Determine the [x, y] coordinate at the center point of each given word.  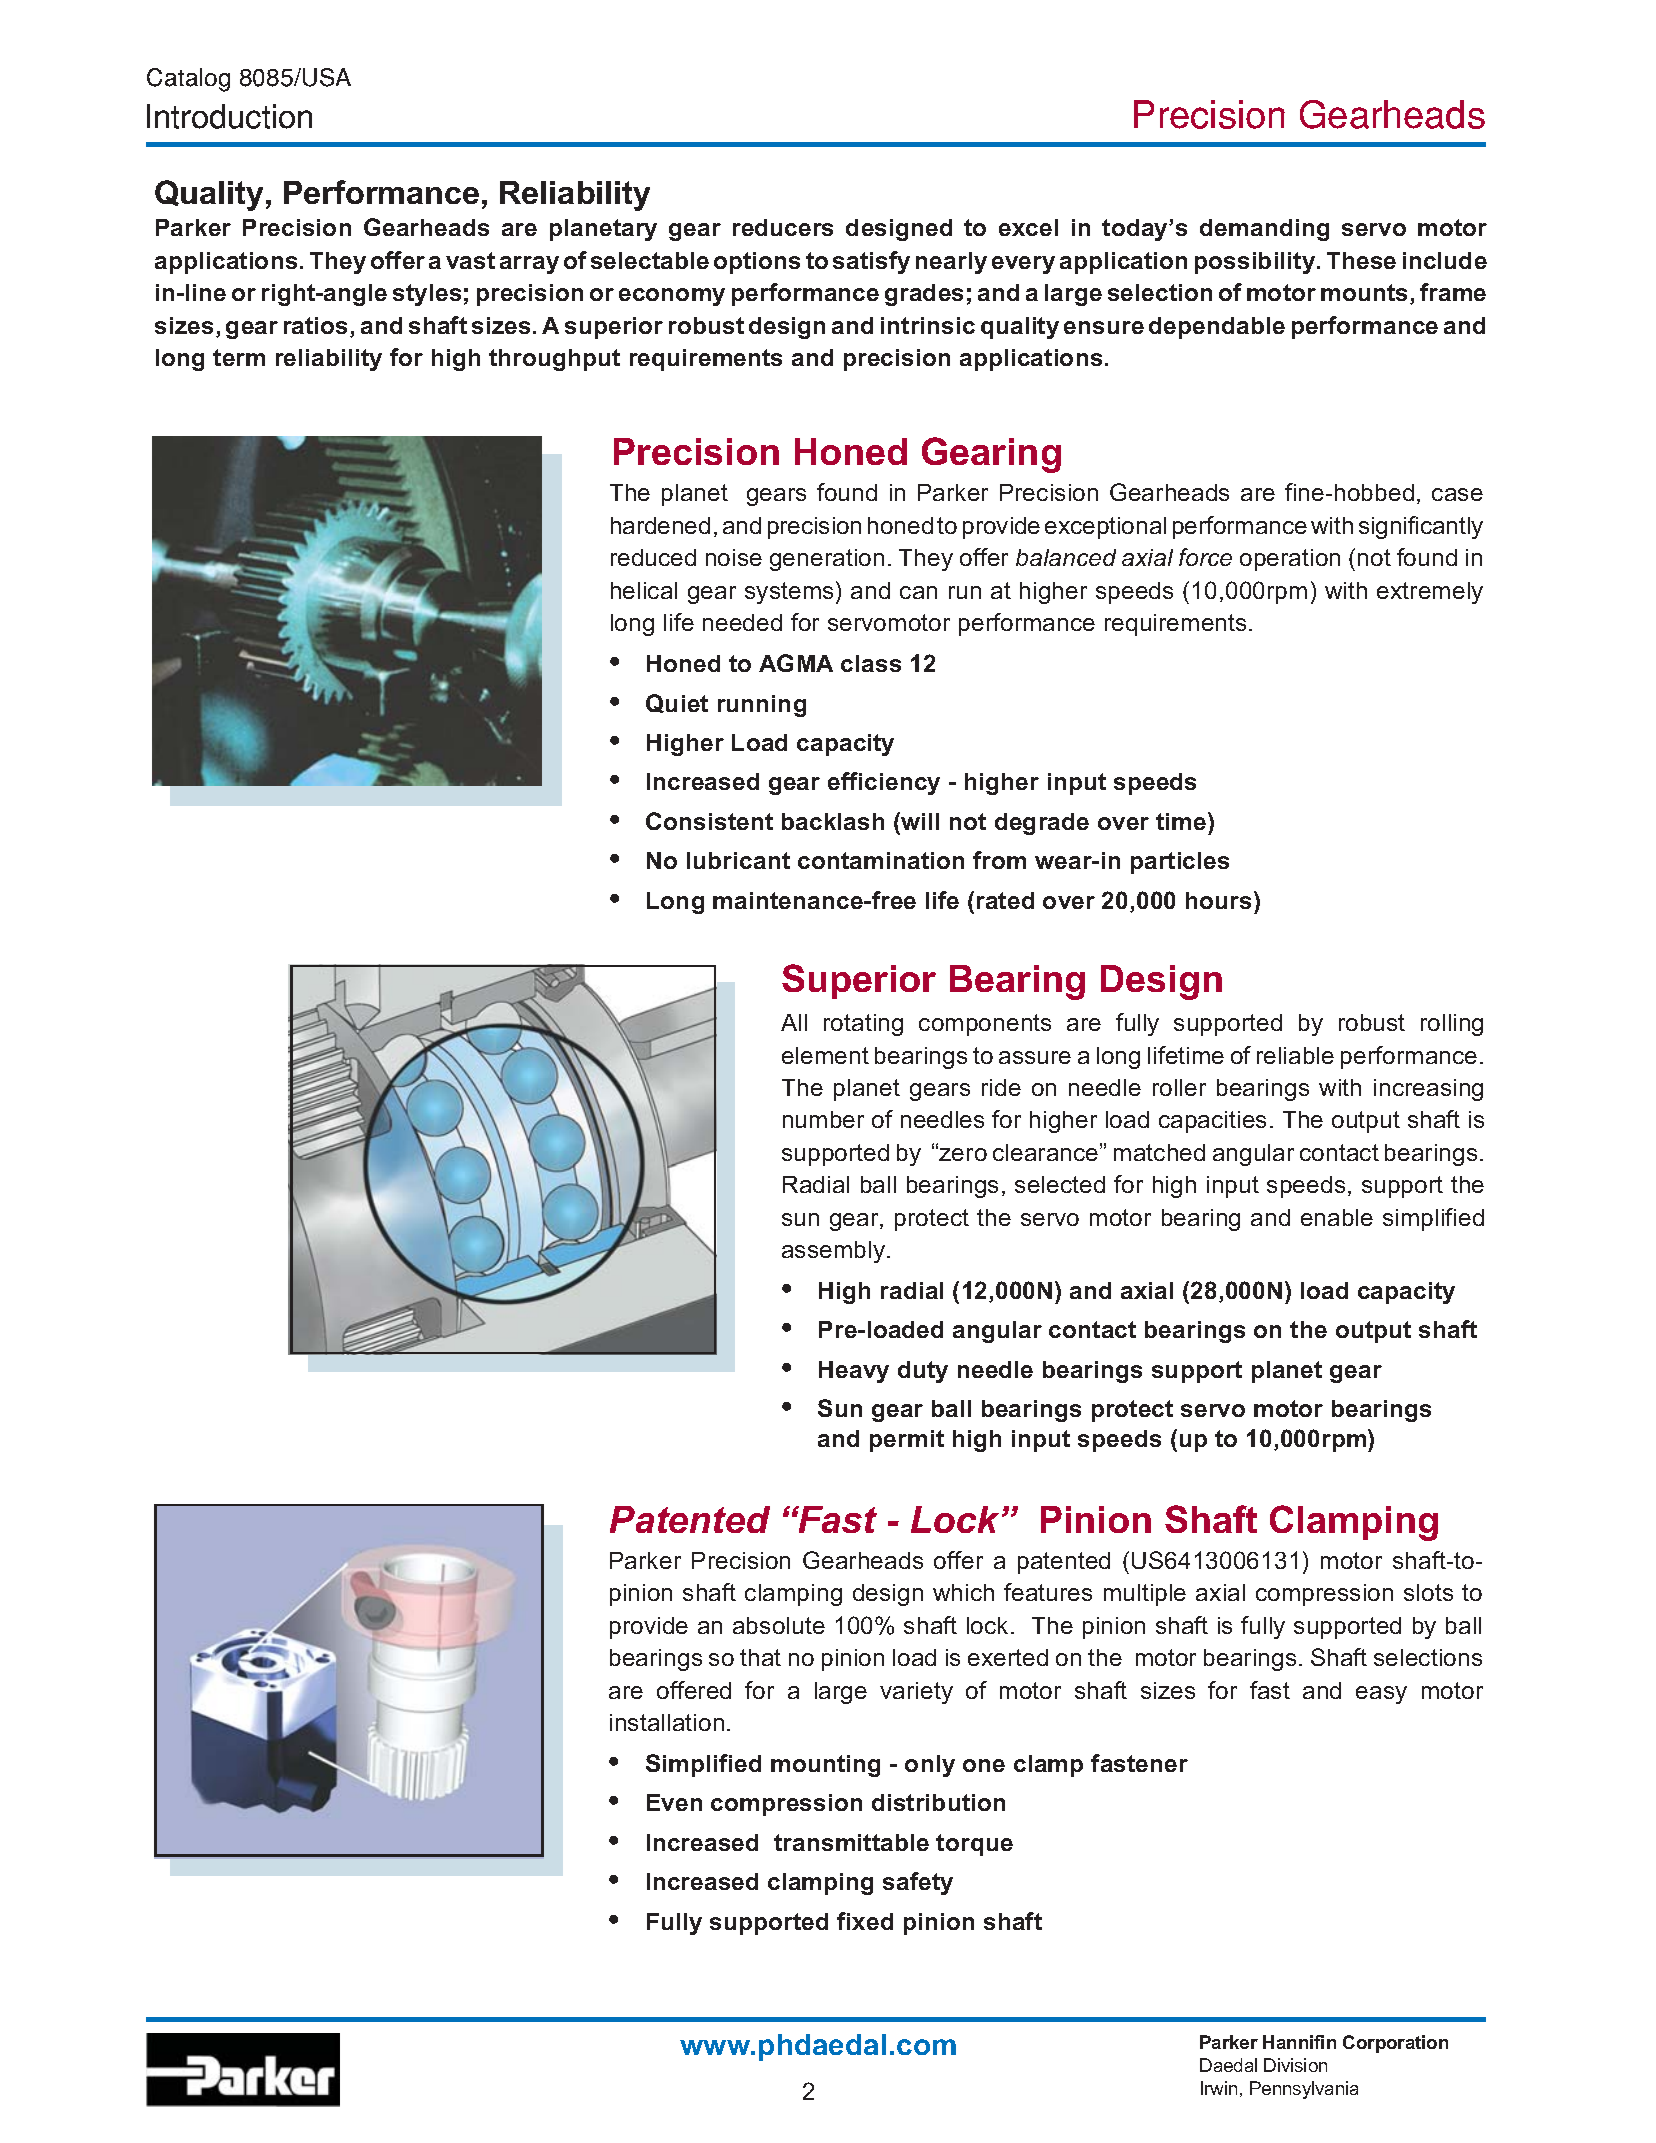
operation [1290, 560]
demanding [1264, 230]
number [823, 1119]
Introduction [229, 116]
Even [674, 1802]
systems [789, 593]
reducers [783, 227]
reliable [1295, 1055]
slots [1428, 1592]
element [825, 1055]
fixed [865, 1921]
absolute [779, 1625]
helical [644, 590]
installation [667, 1722]
